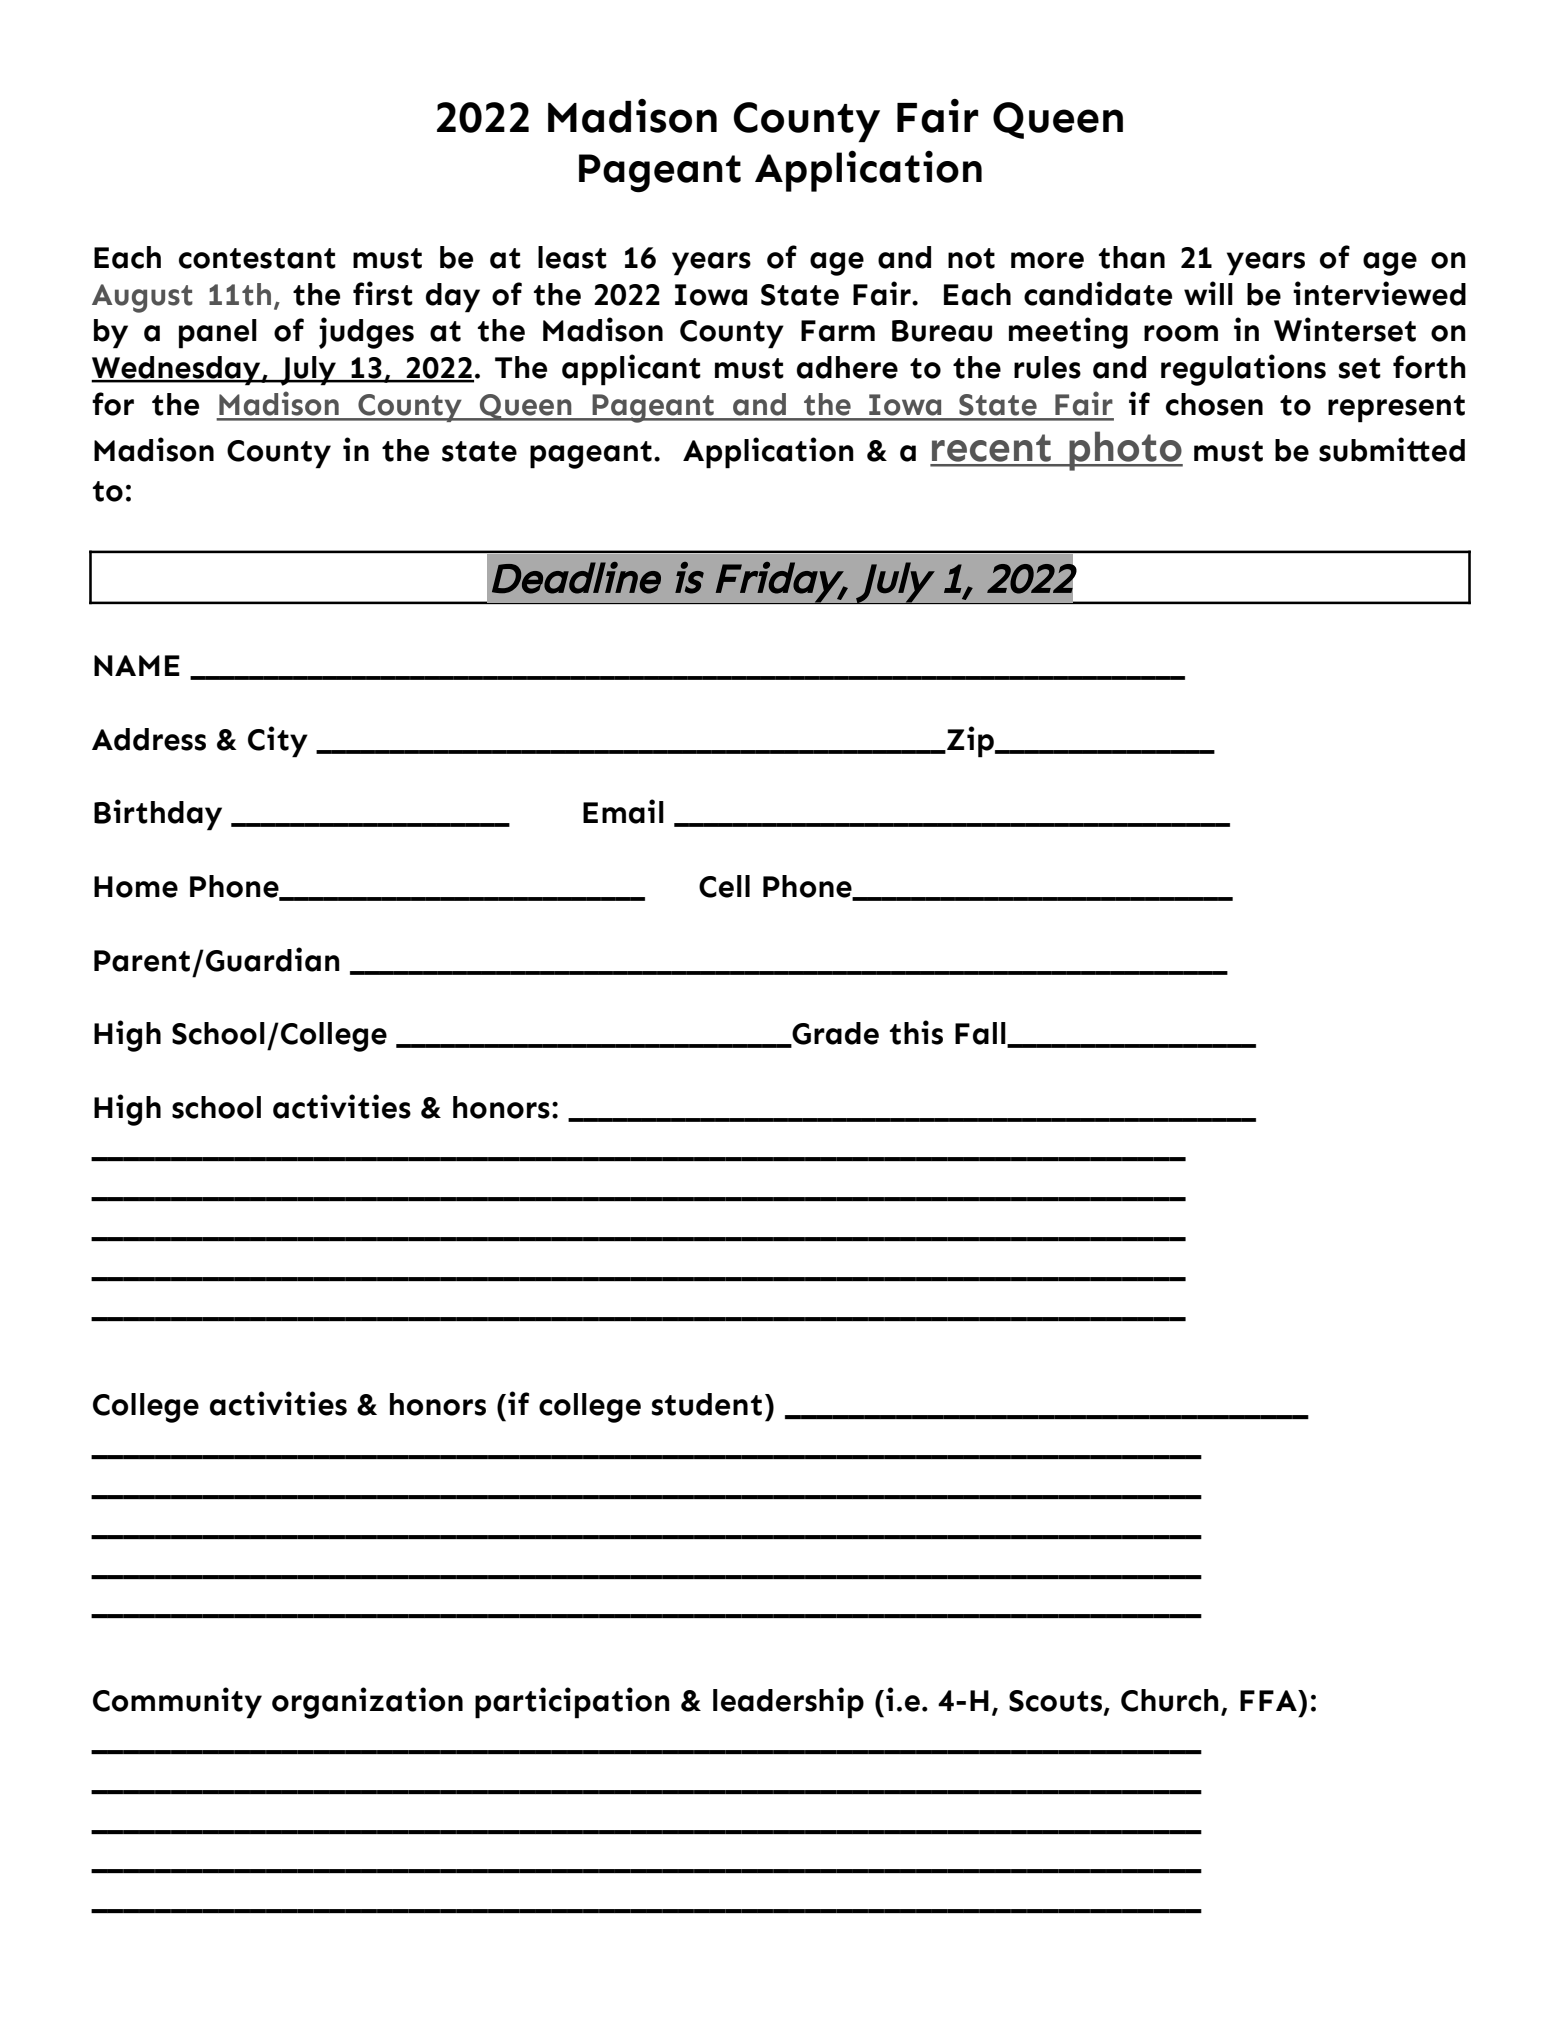 The width and height of the document is (1560, 2019). I want to click on NAME, so click(137, 665).
